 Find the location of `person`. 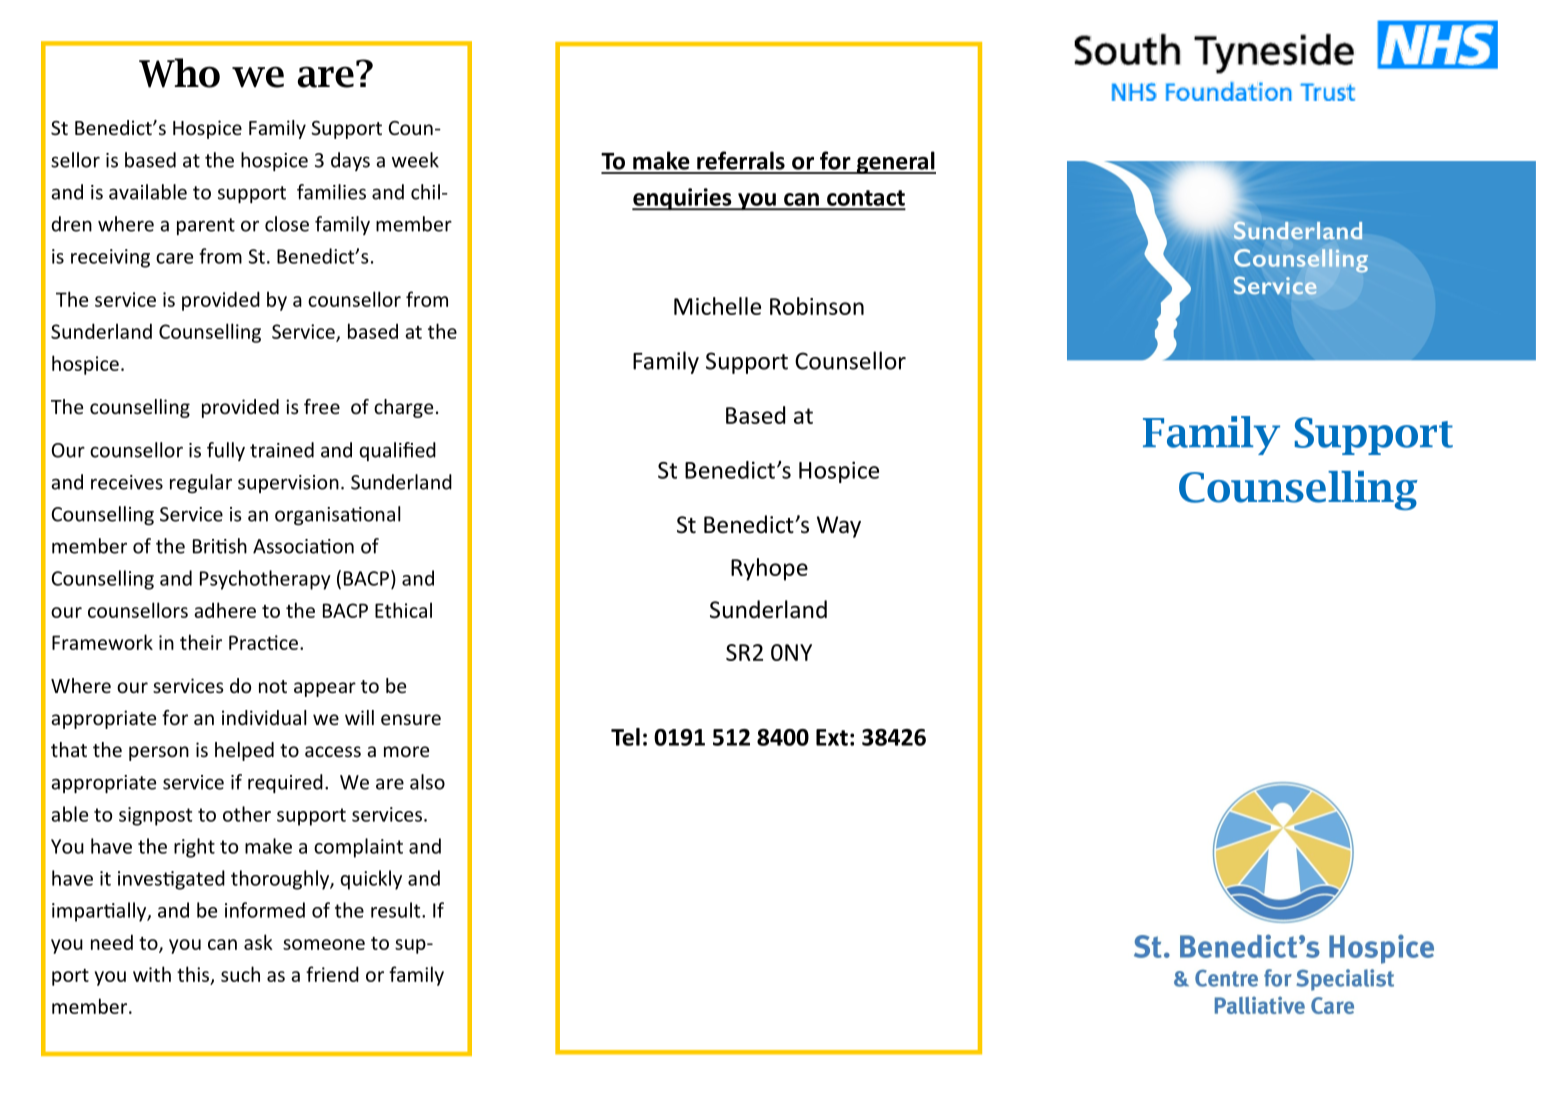

person is located at coordinates (159, 753).
